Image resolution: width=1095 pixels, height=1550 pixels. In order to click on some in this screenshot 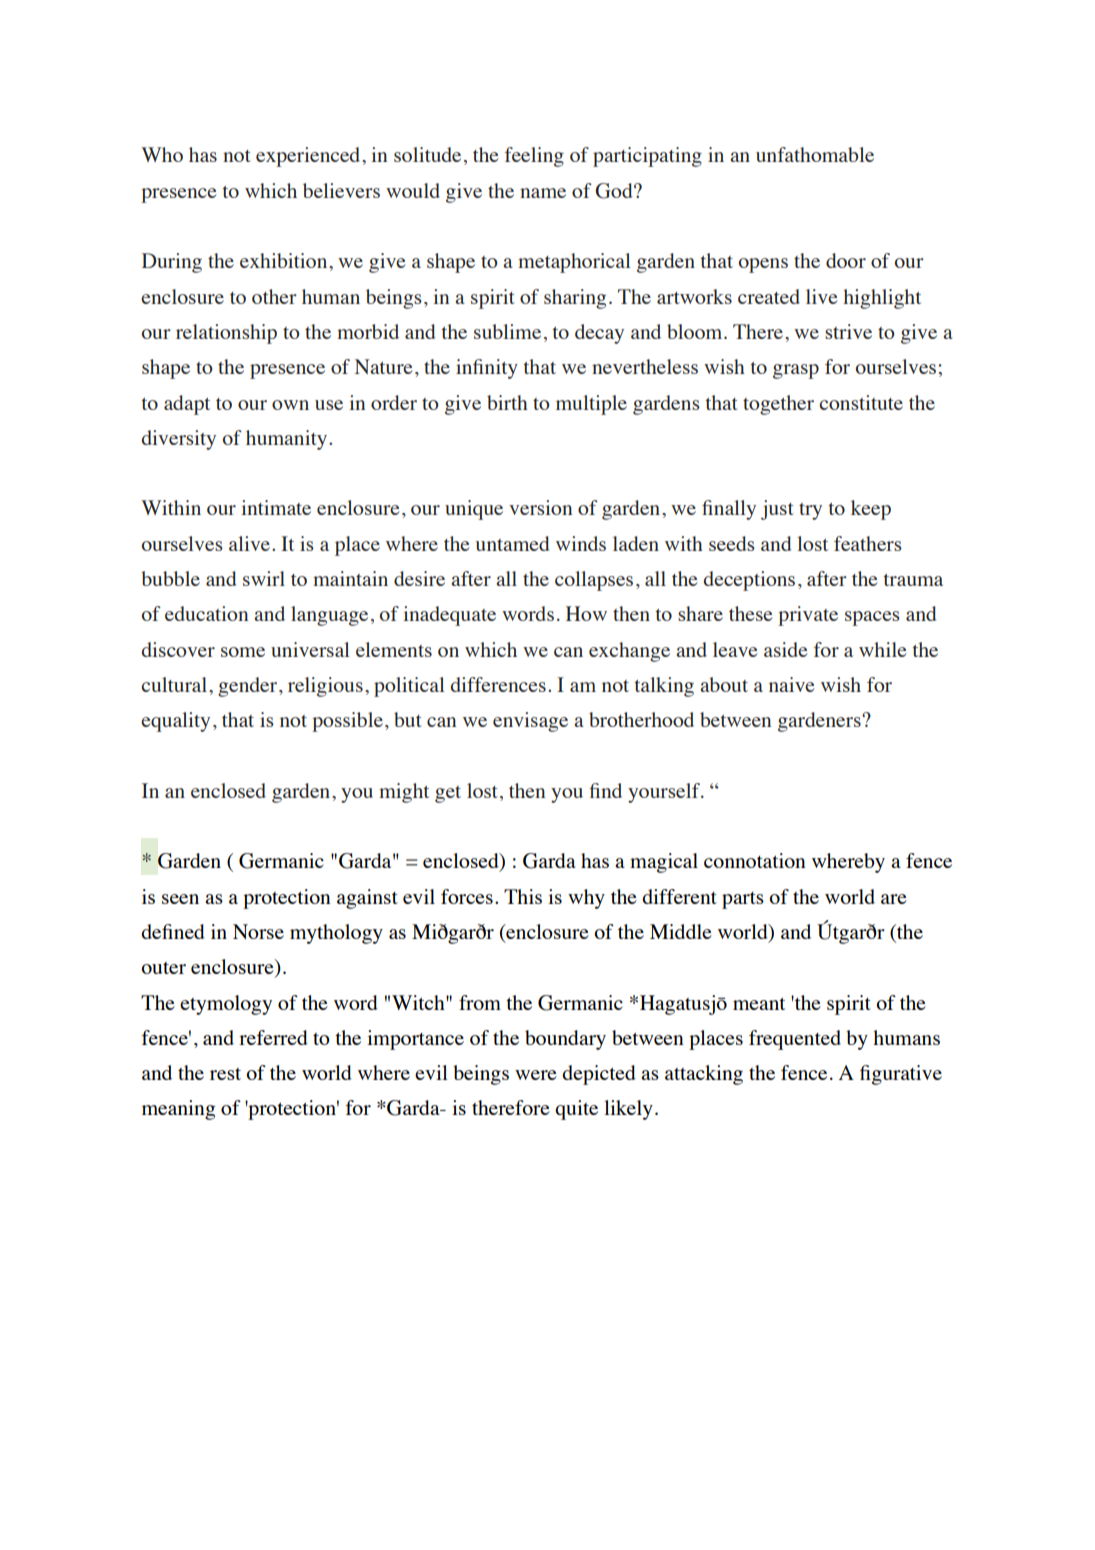, I will do `click(243, 652)`.
